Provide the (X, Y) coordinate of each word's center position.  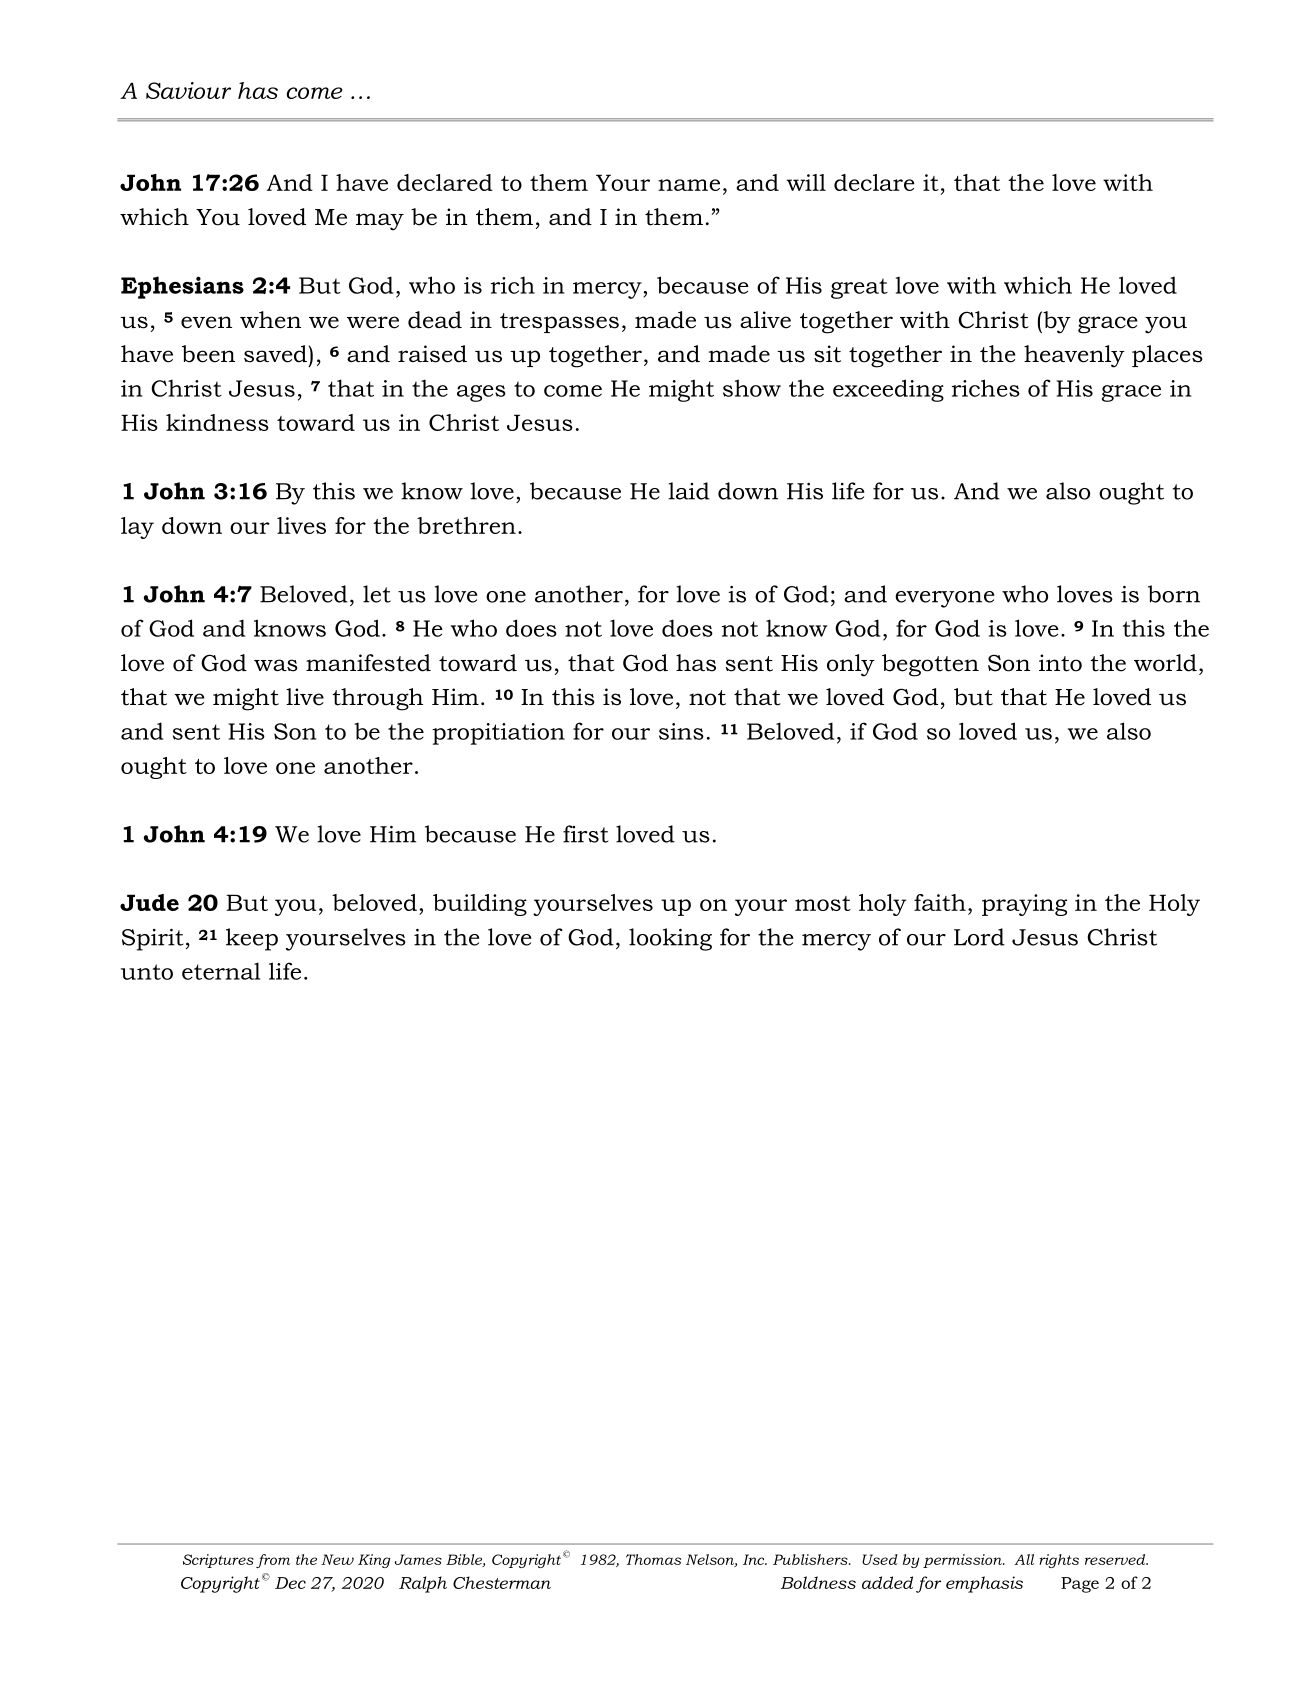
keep (252, 939)
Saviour (188, 90)
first (586, 834)
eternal (221, 971)
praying (1024, 905)
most (823, 903)
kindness (217, 422)
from (273, 1561)
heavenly (1074, 356)
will (806, 182)
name (689, 185)
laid (689, 491)
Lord (979, 937)
